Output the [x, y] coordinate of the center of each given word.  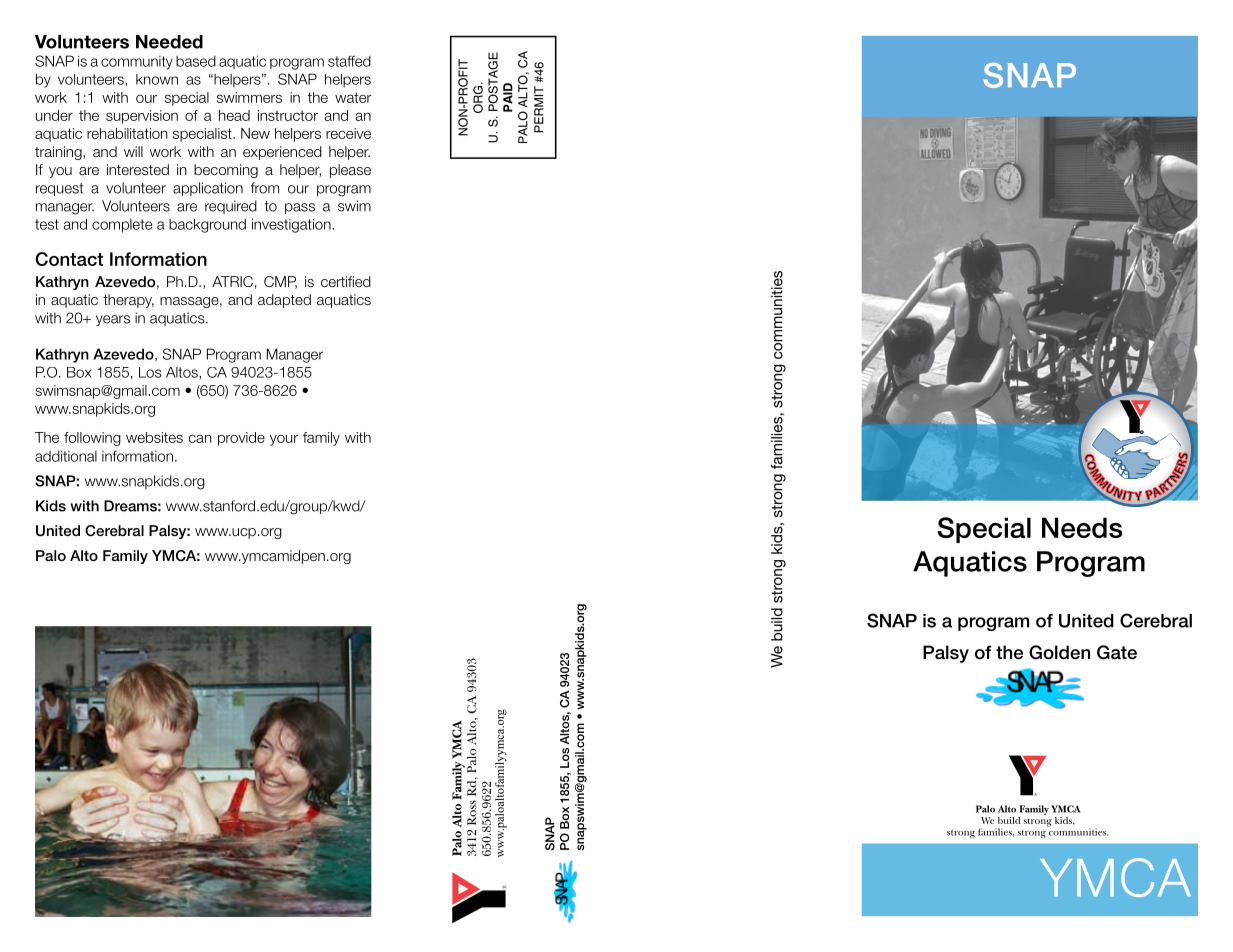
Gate [1117, 652]
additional [66, 456]
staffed [349, 61]
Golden [1059, 652]
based [196, 61]
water [353, 97]
